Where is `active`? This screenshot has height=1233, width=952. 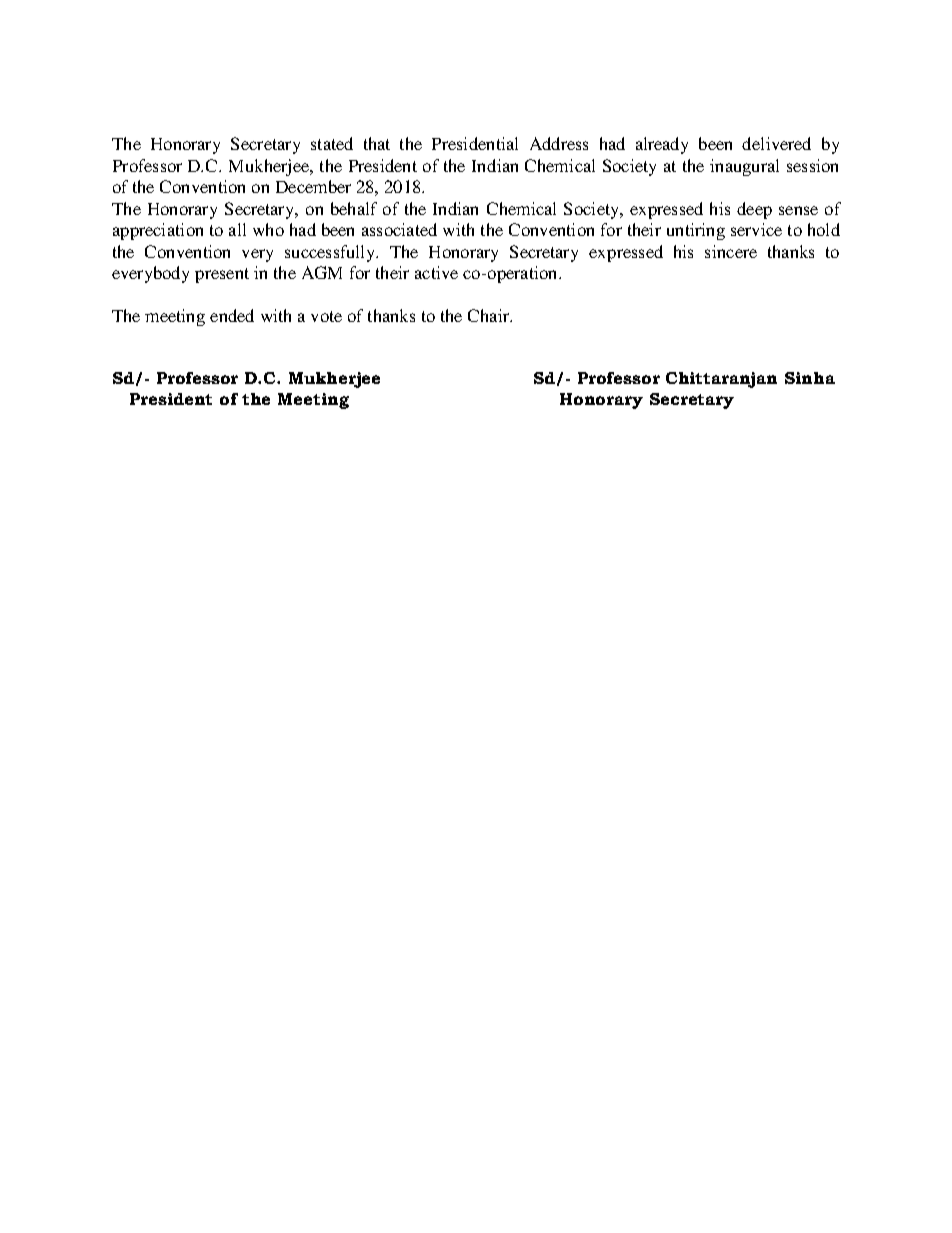 active is located at coordinates (436, 272).
